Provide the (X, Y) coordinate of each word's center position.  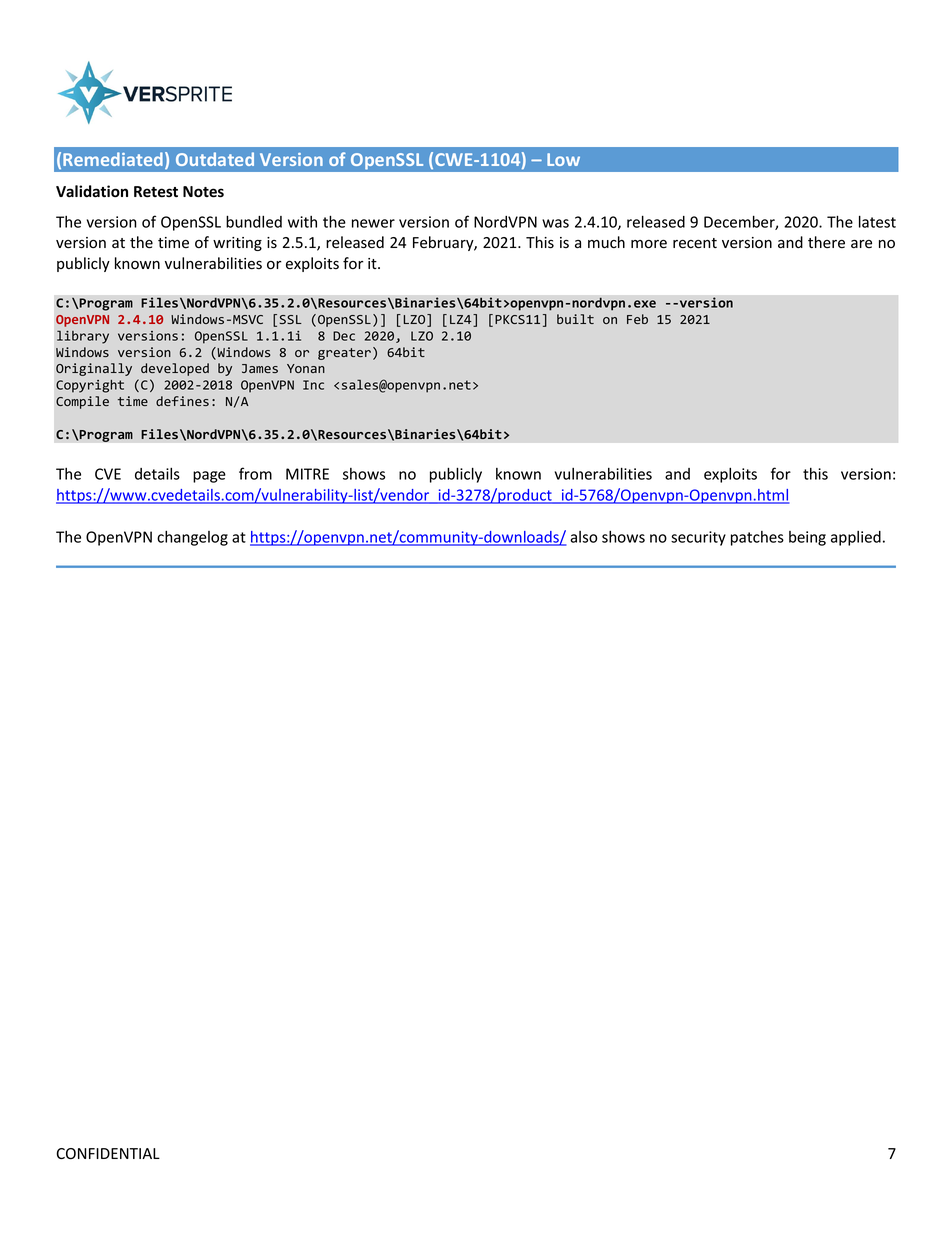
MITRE (307, 474)
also (584, 537)
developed (175, 369)
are (861, 244)
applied (856, 538)
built (575, 319)
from (255, 473)
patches (757, 538)
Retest (156, 192)
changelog (192, 538)
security (698, 538)
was (555, 223)
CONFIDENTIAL (108, 1153)
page (209, 477)
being (807, 538)
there (826, 242)
